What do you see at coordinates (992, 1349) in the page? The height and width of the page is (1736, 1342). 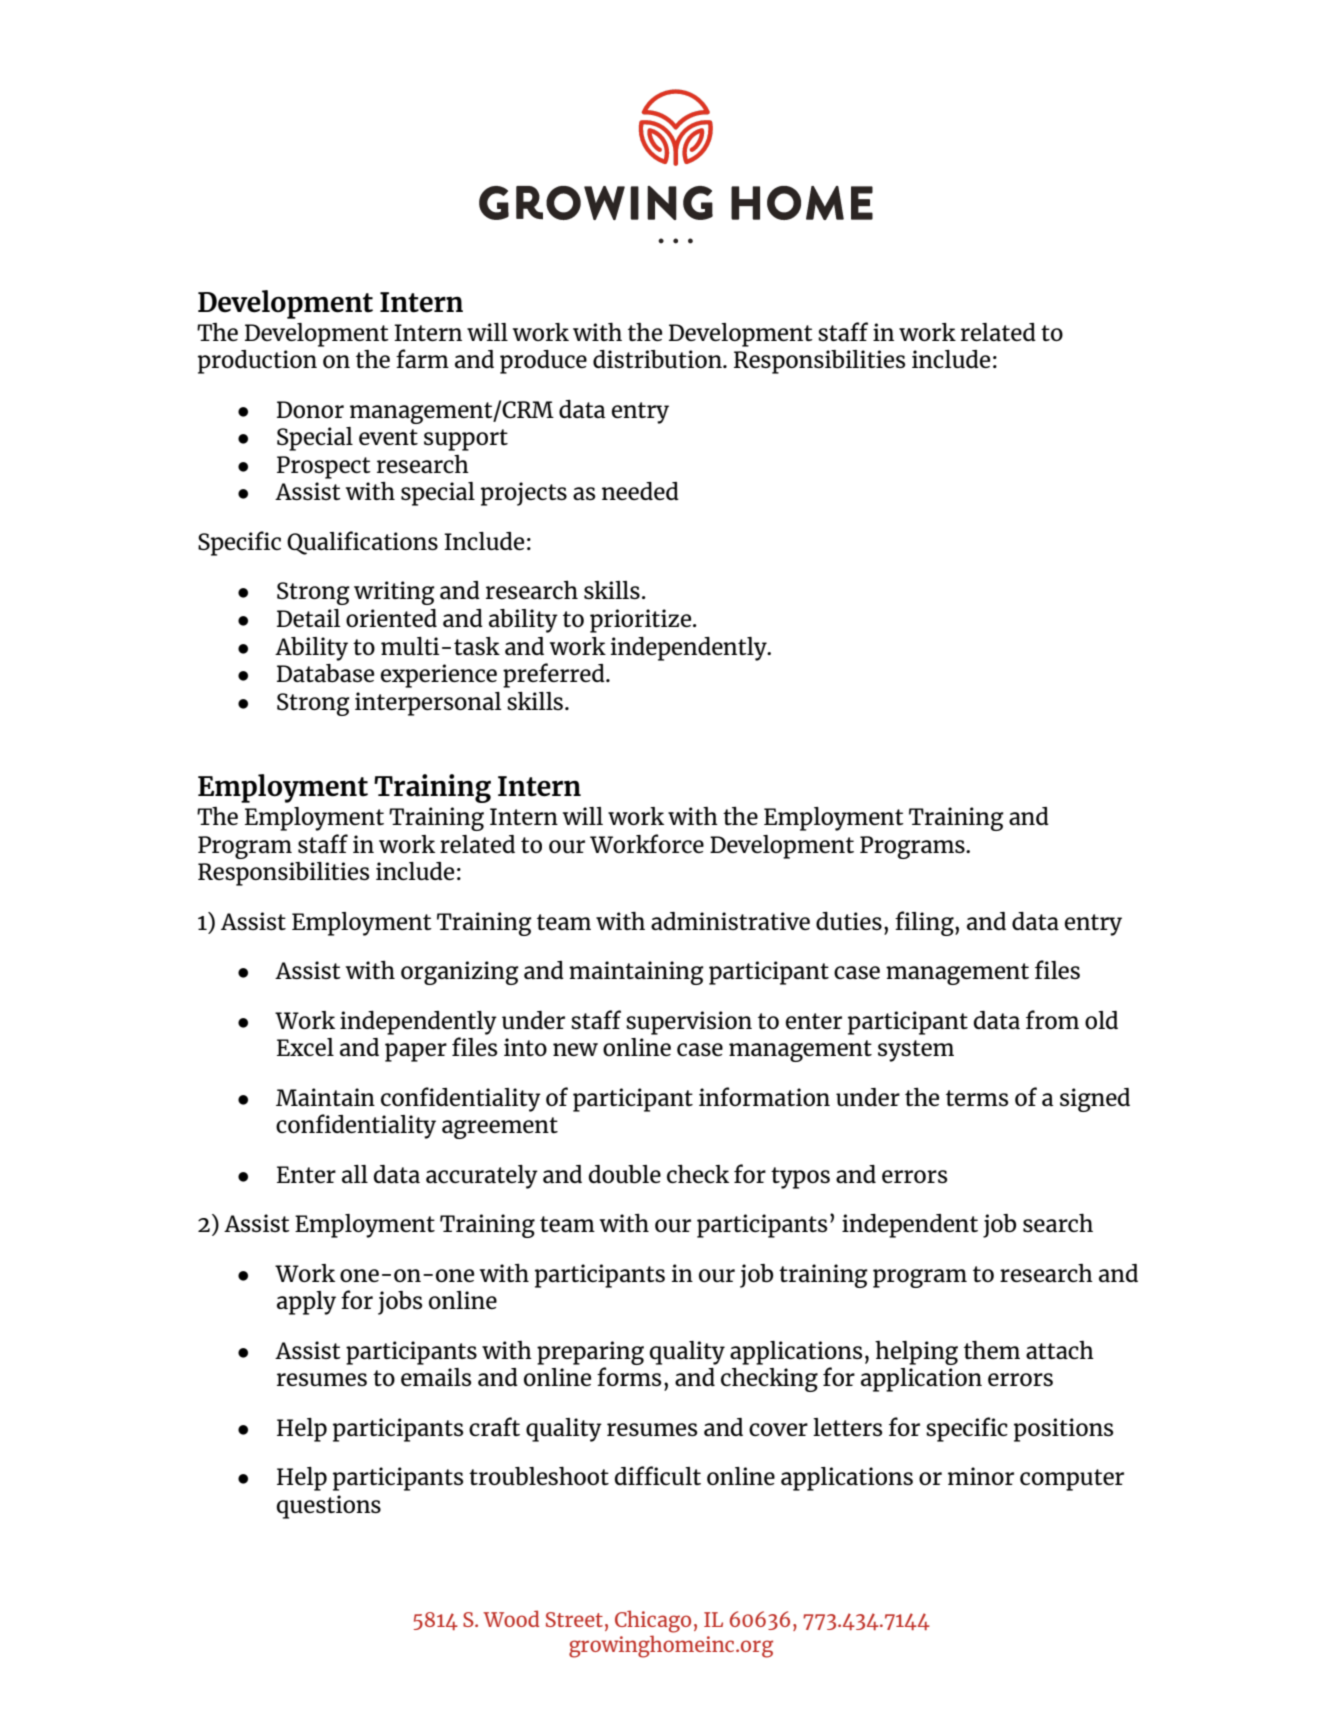 I see `them` at bounding box center [992, 1349].
